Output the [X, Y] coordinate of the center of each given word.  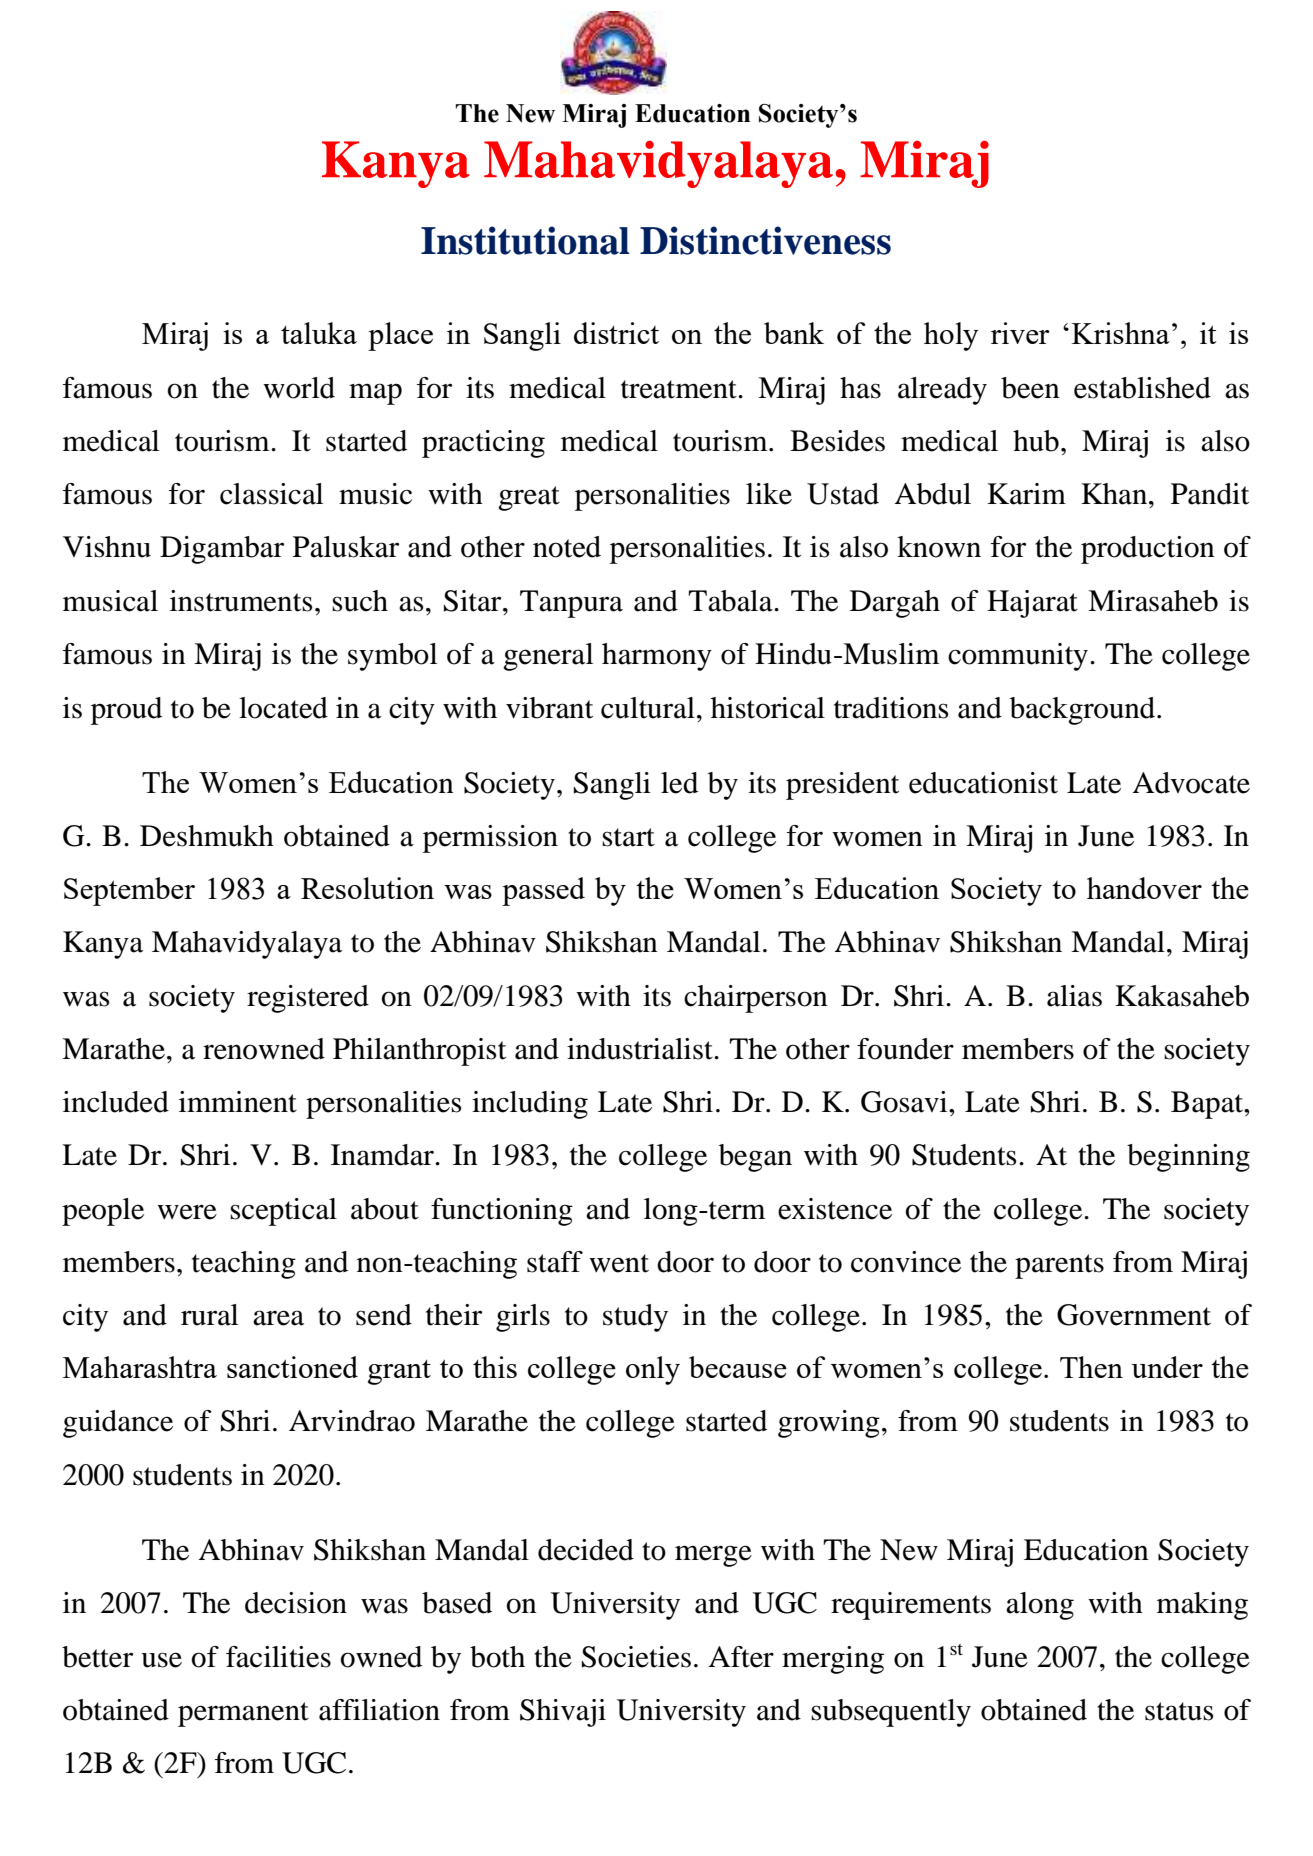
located [283, 708]
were [187, 1212]
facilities [278, 1657]
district [616, 333]
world [299, 388]
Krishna [1121, 333]
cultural [648, 708]
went [619, 1263]
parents [1059, 1266]
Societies [636, 1657]
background [1084, 711]
